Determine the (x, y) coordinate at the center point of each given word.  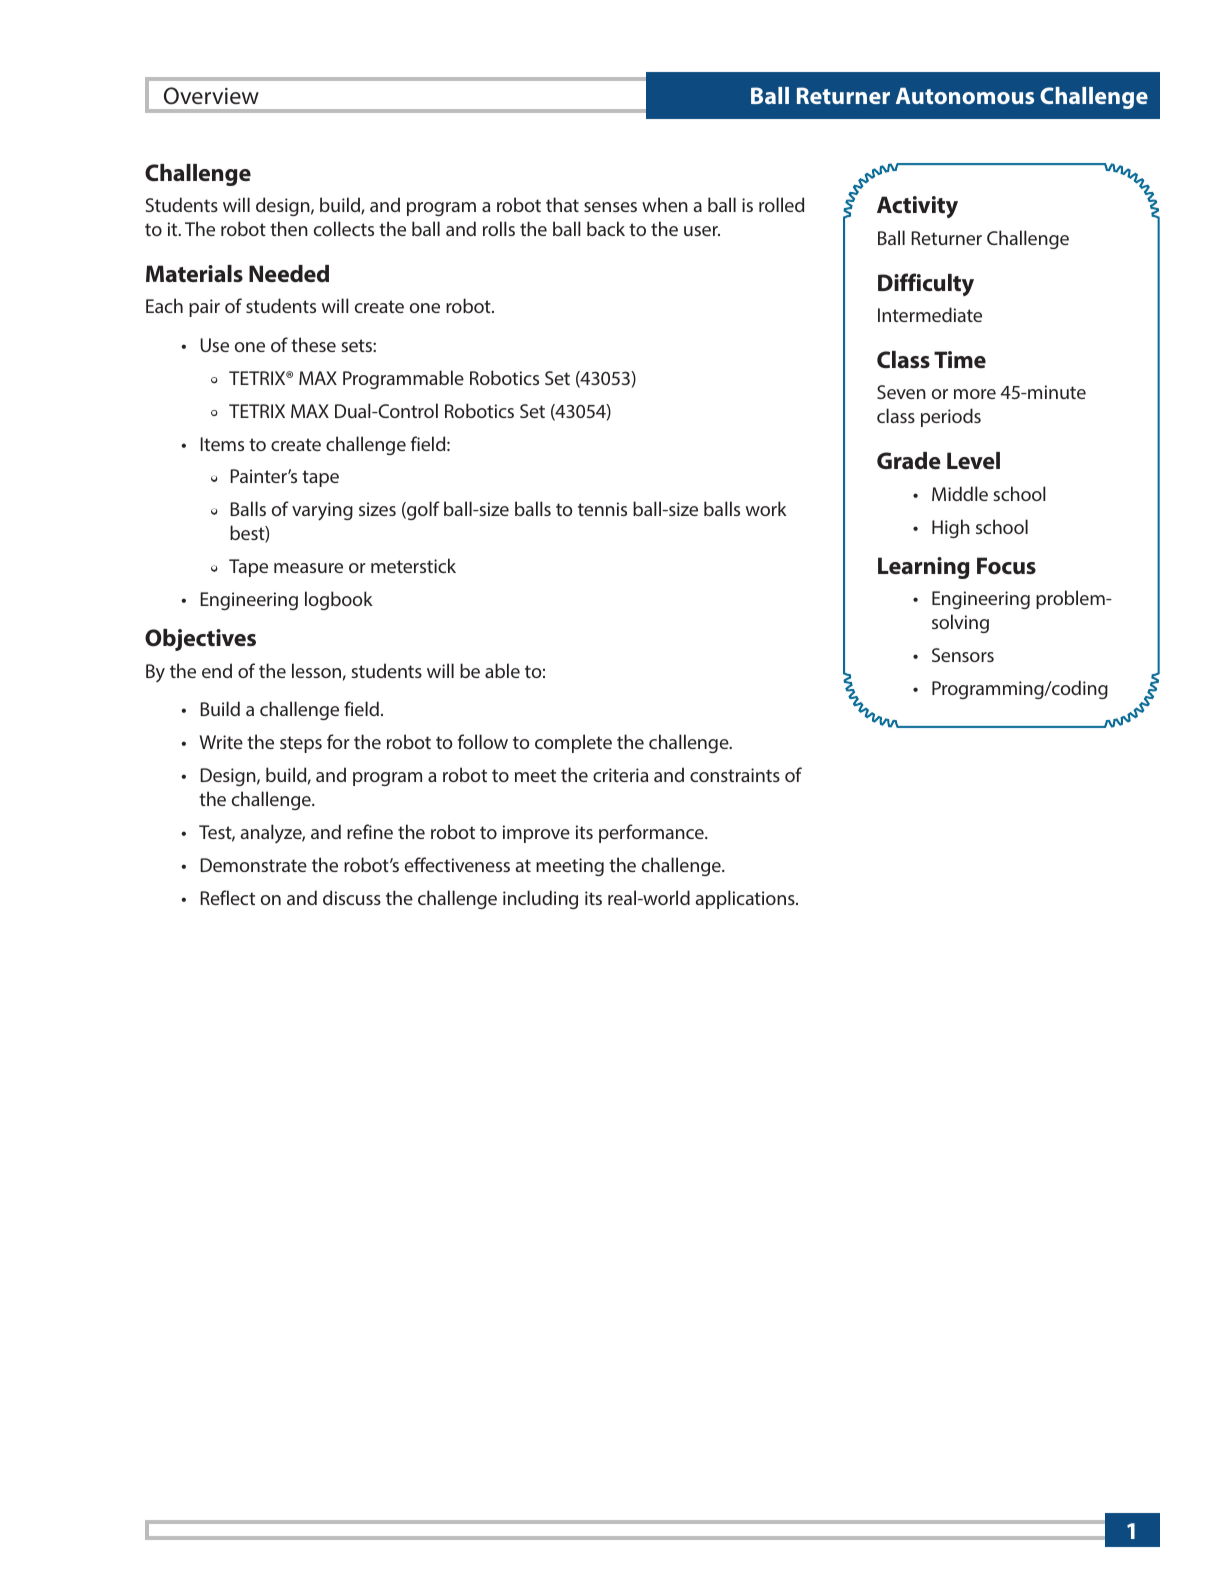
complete (573, 743)
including (540, 899)
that (562, 204)
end (217, 670)
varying (322, 511)
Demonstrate (253, 865)
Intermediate (930, 314)
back (606, 228)
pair (204, 308)
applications (746, 899)
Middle (960, 493)
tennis (602, 509)
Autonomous (965, 95)
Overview (211, 96)
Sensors (963, 655)
